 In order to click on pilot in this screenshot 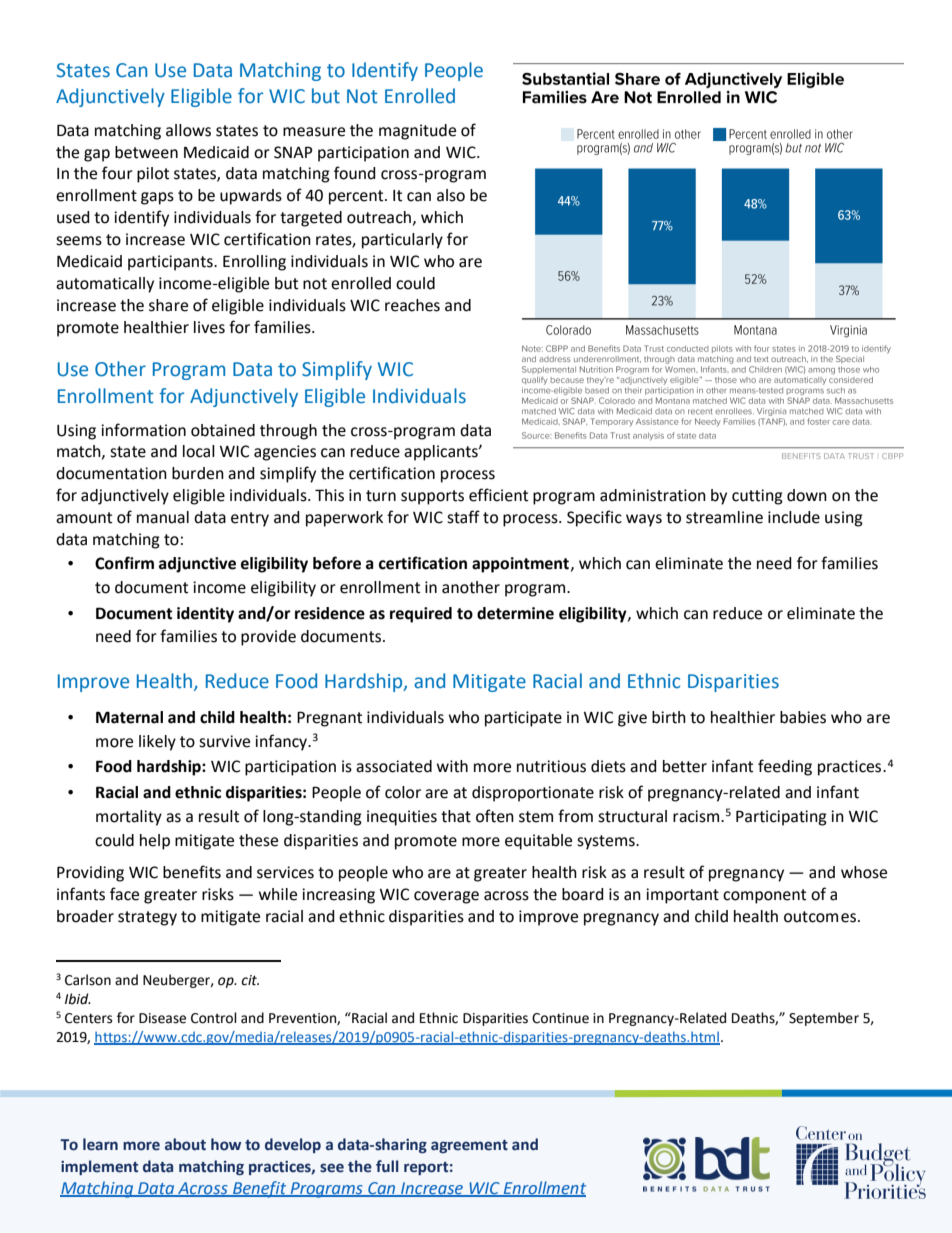, I will do `click(153, 175)`.
